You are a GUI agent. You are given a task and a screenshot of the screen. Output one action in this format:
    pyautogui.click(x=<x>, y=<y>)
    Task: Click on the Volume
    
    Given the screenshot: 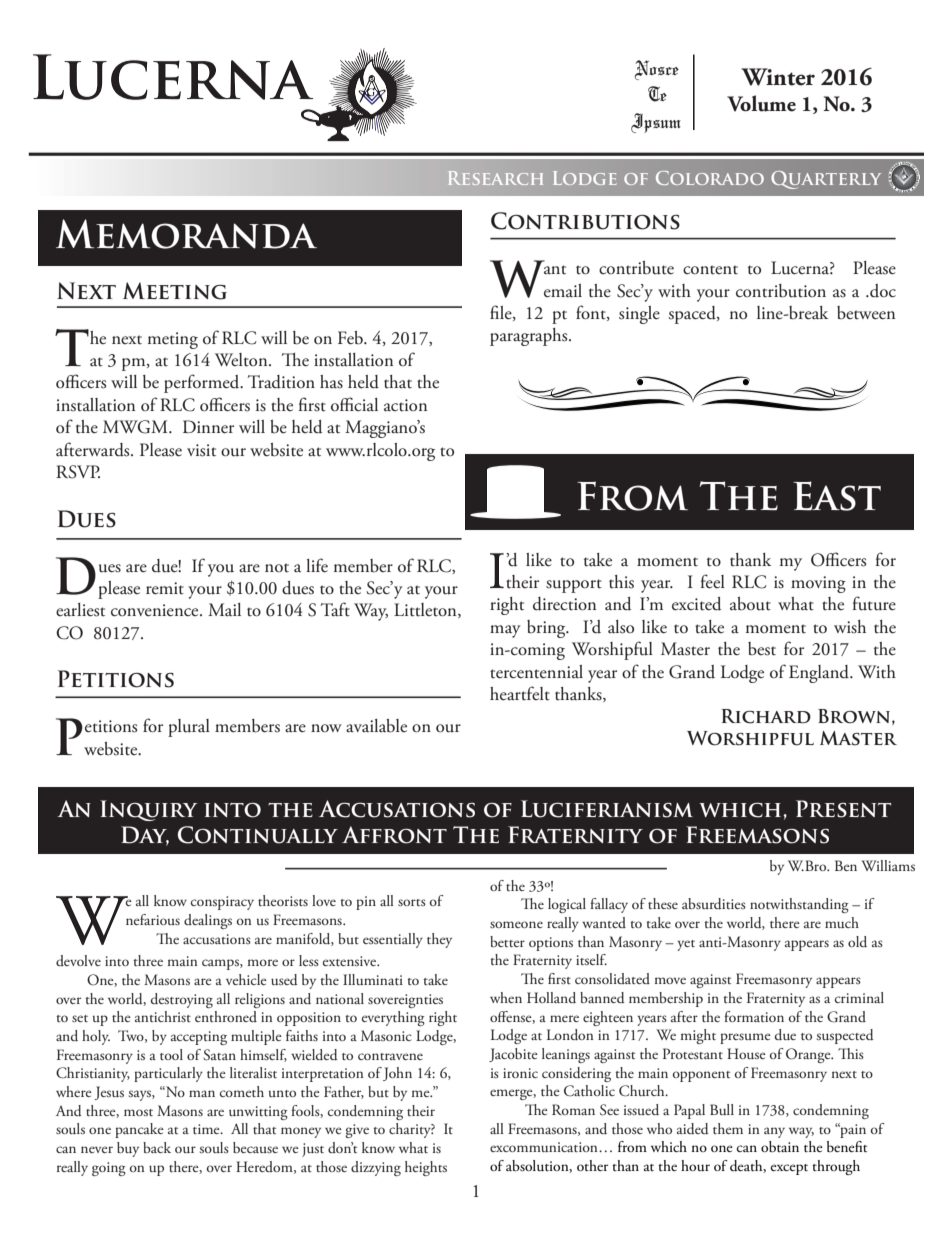 What is the action you would take?
    pyautogui.click(x=761, y=103)
